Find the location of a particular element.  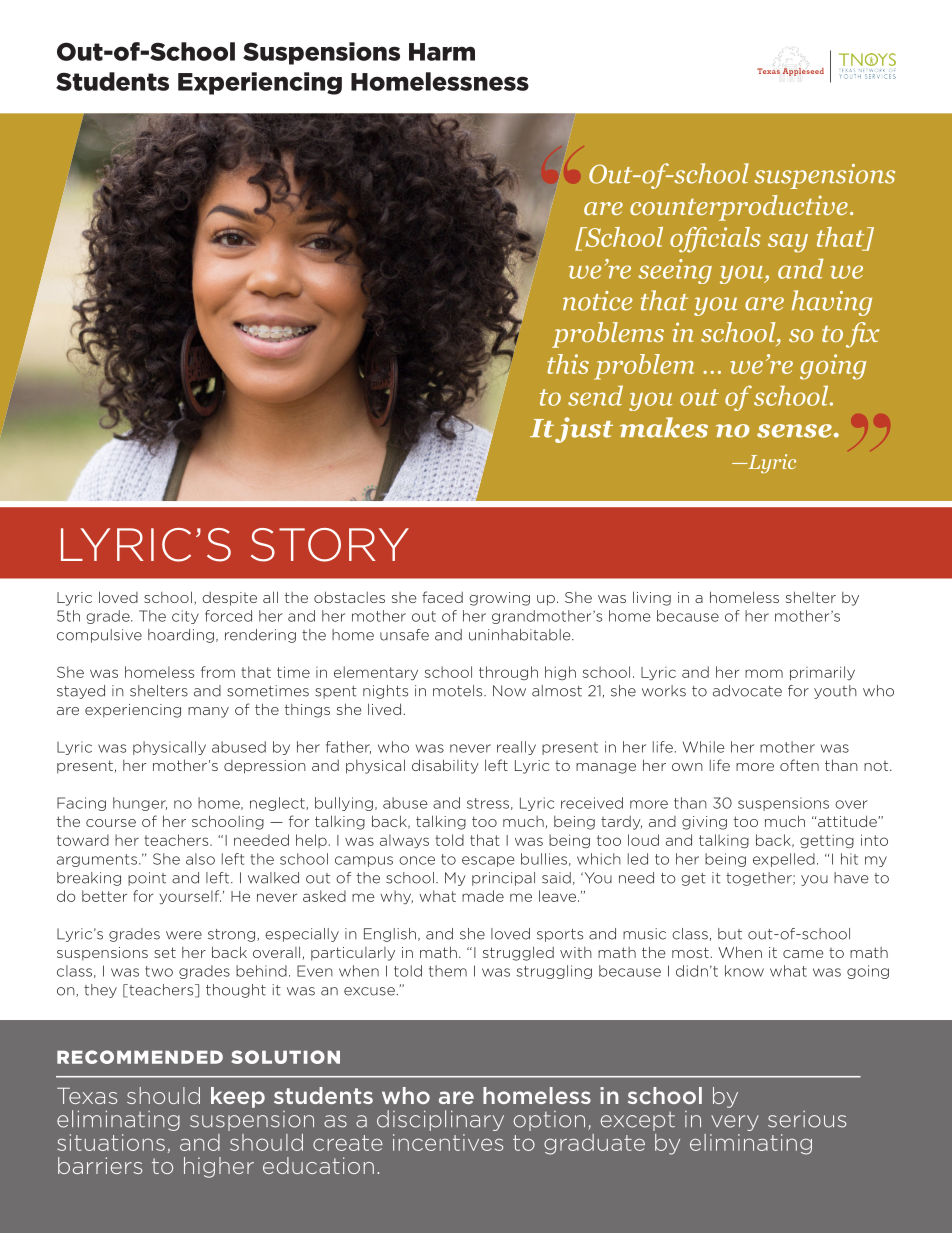

hunger is located at coordinates (140, 804).
